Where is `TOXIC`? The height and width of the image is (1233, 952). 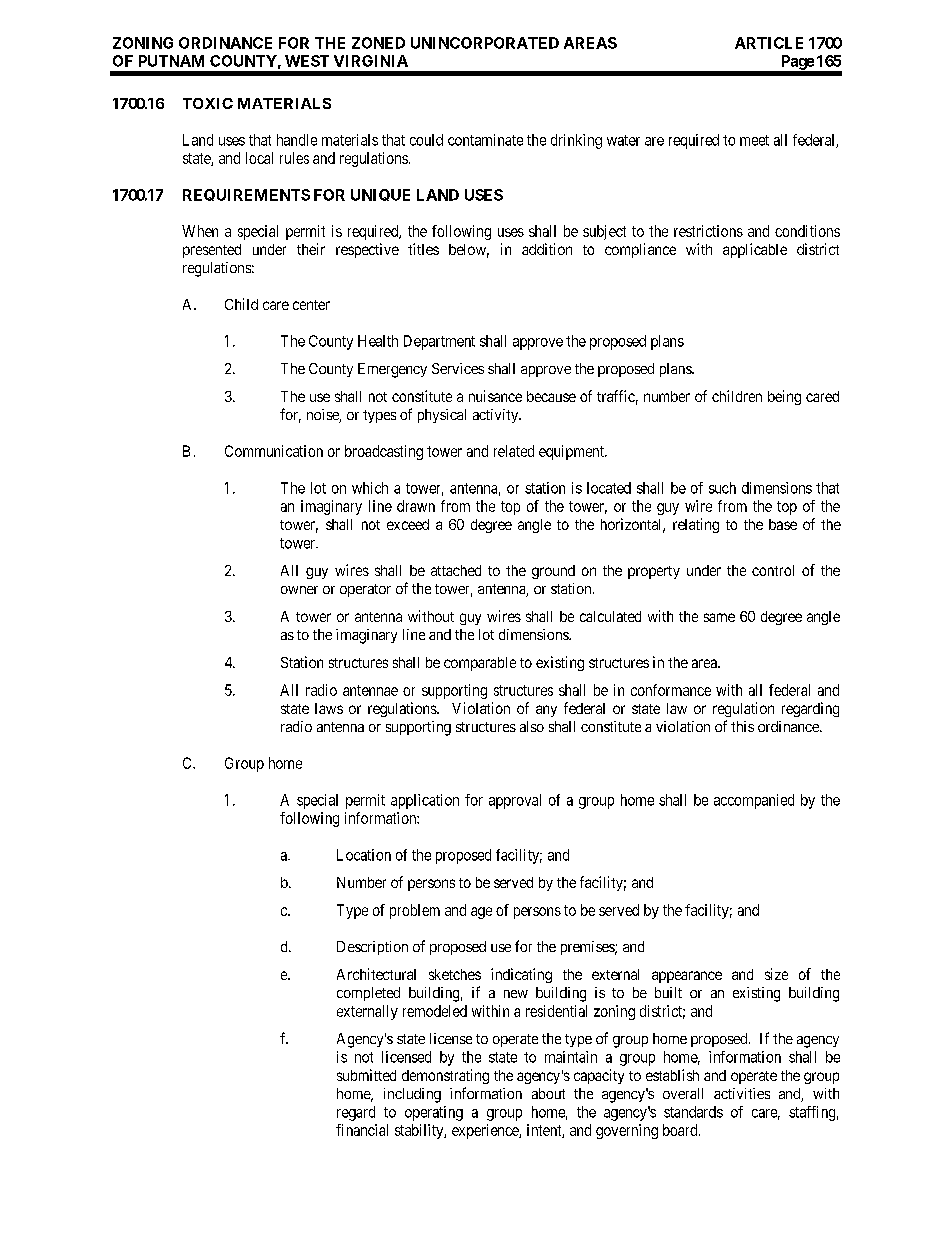
TOXIC is located at coordinates (208, 103).
